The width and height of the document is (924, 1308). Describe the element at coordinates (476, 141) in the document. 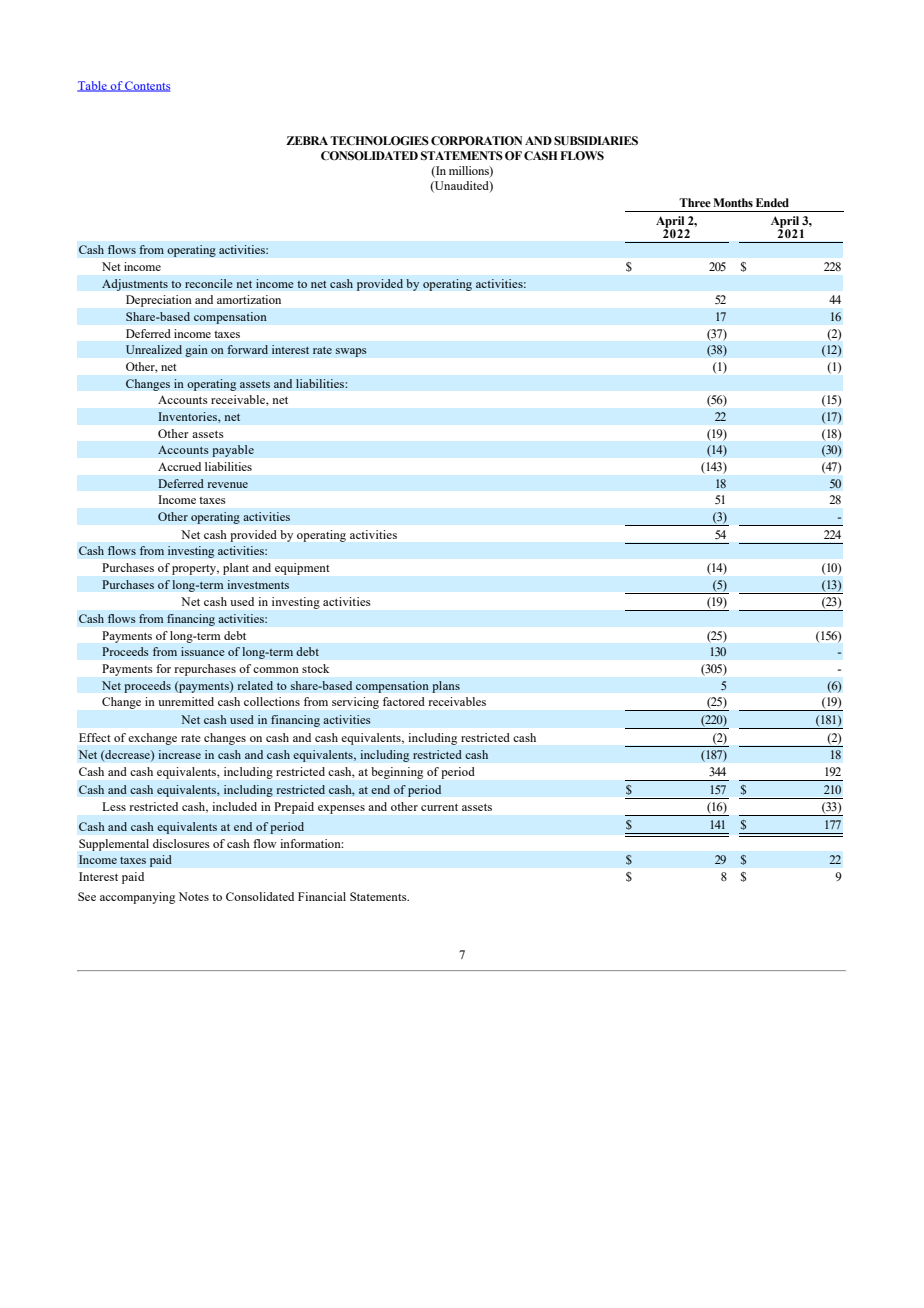

I see `CORPORATION` at that location.
